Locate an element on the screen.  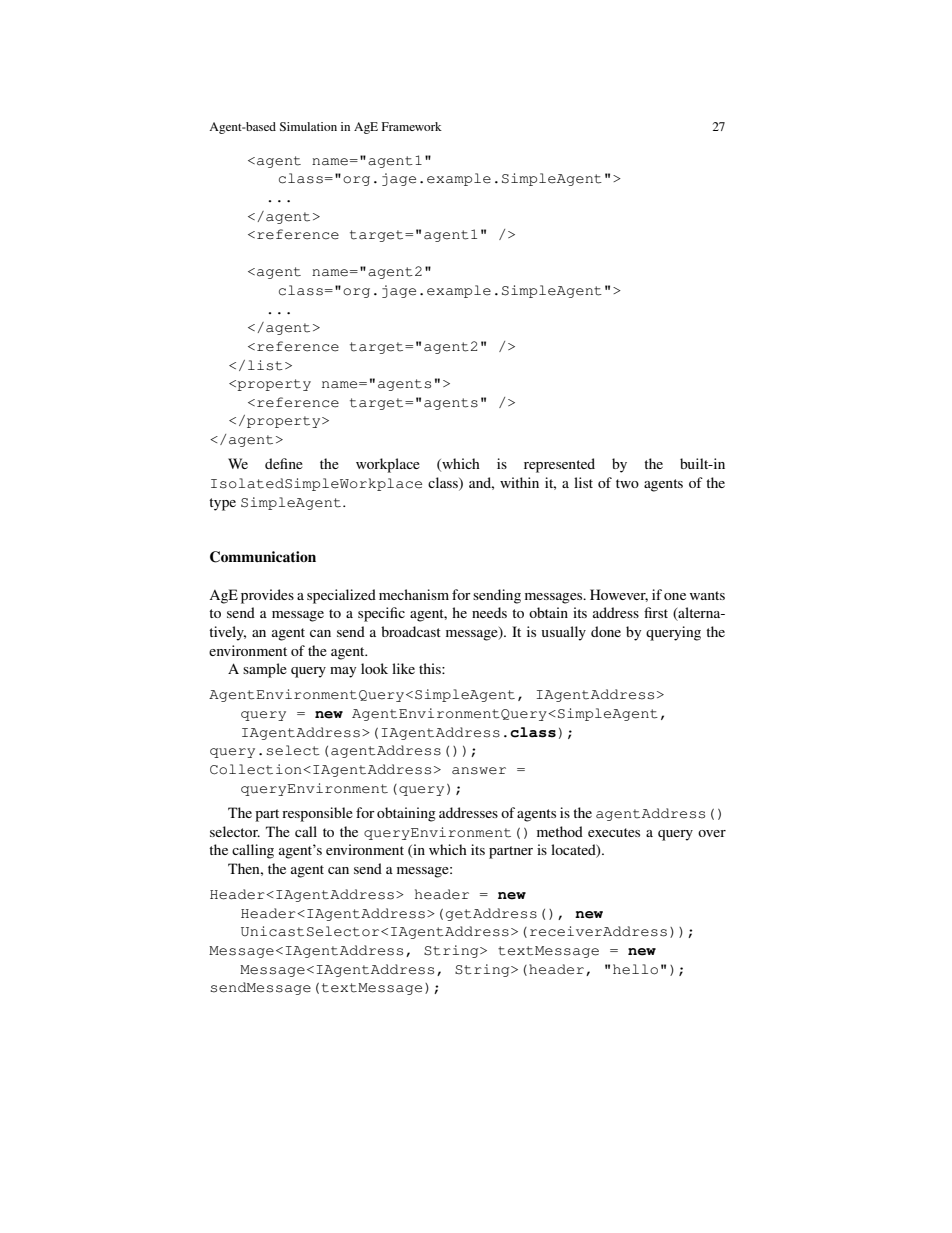
responsible is located at coordinates (317, 814).
